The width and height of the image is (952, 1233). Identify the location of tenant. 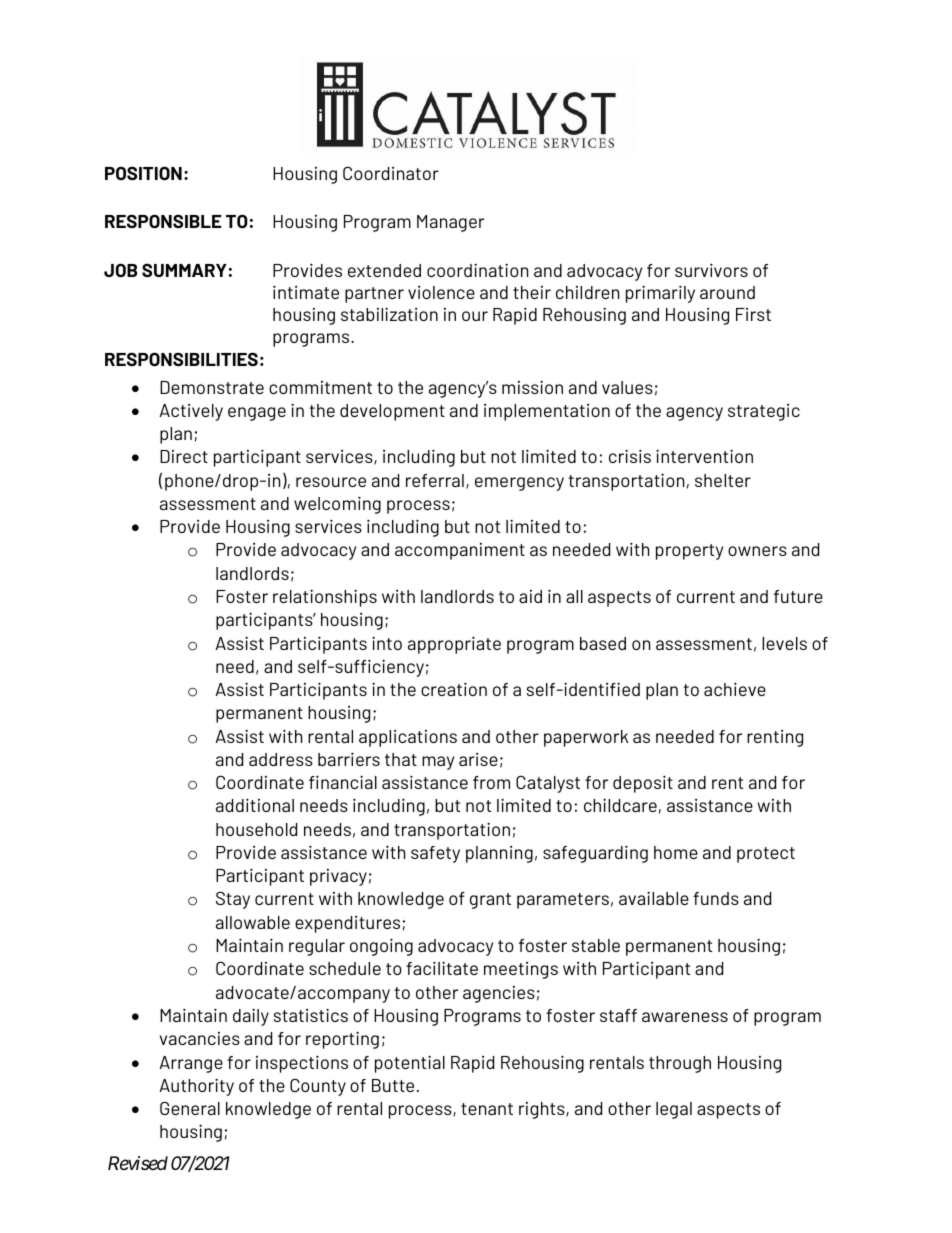
(487, 1109).
